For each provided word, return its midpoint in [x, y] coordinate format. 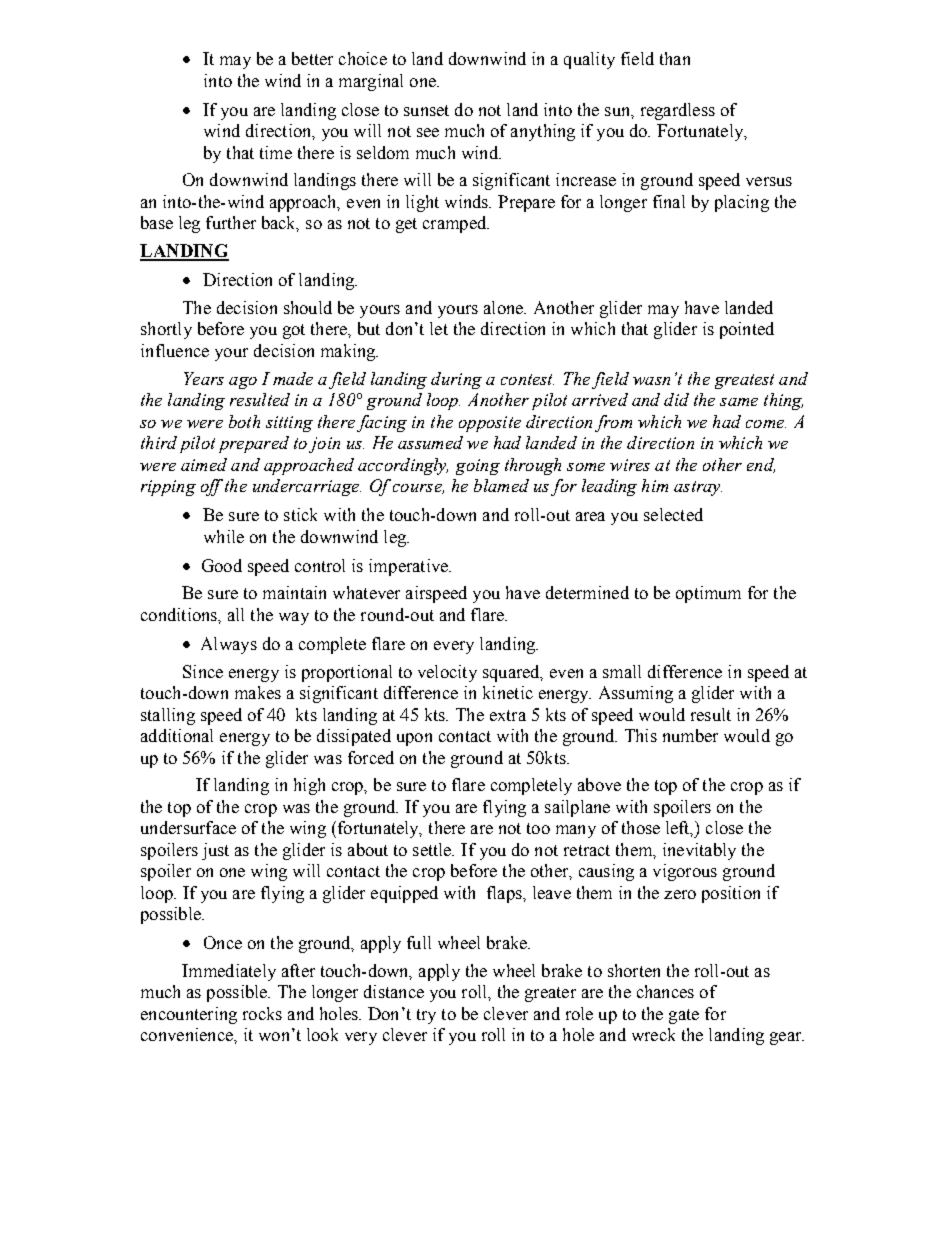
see [428, 132]
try [426, 1016]
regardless [678, 111]
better [312, 58]
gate [684, 1016]
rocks [262, 1013]
